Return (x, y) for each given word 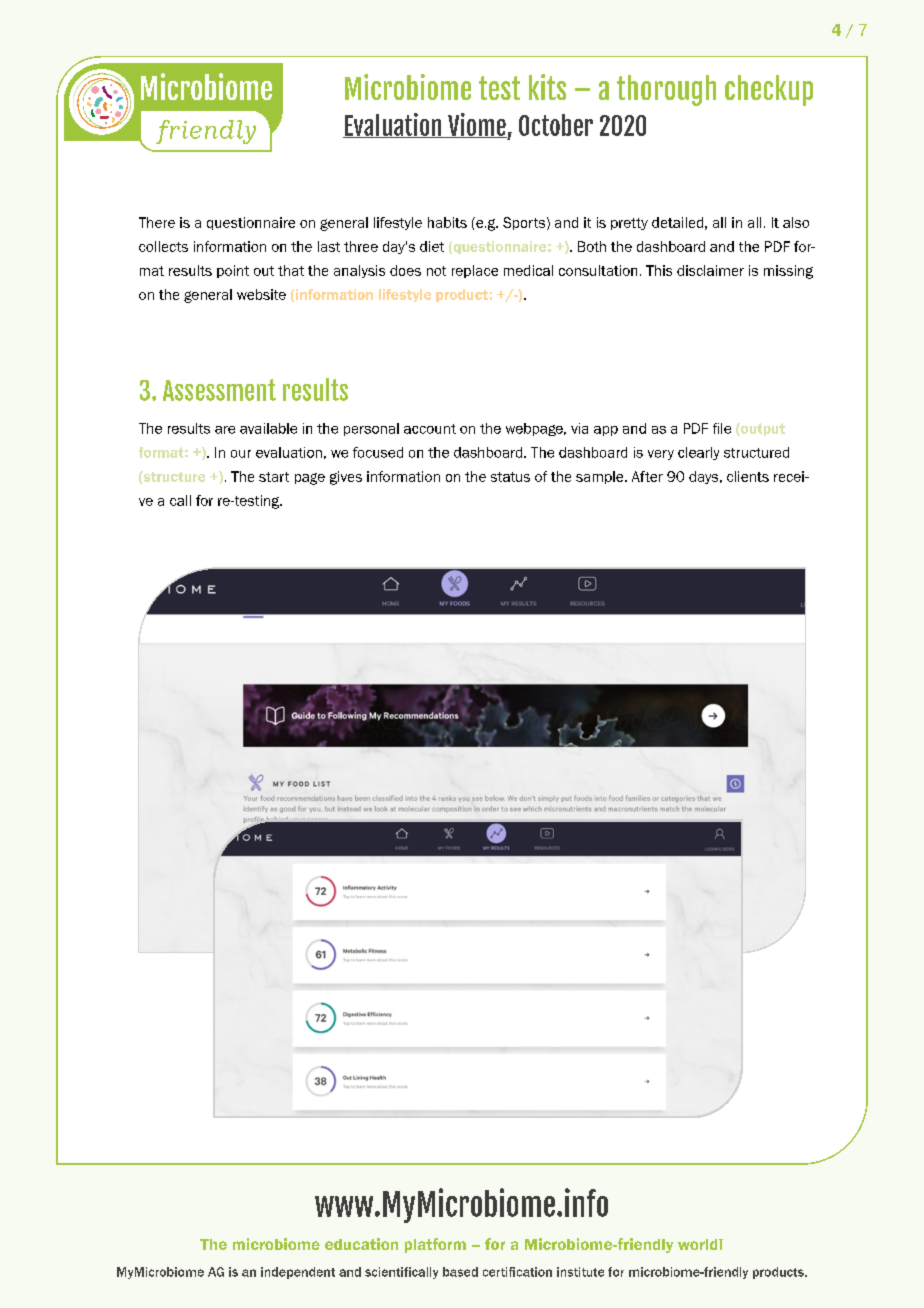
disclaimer (710, 270)
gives (346, 478)
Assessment (219, 390)
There (157, 222)
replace (475, 271)
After (647, 476)
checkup (769, 90)
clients (748, 476)
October (556, 125)
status (510, 477)
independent (298, 1273)
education (361, 1244)
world (699, 1244)
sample (601, 477)
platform (435, 1245)
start (274, 477)
